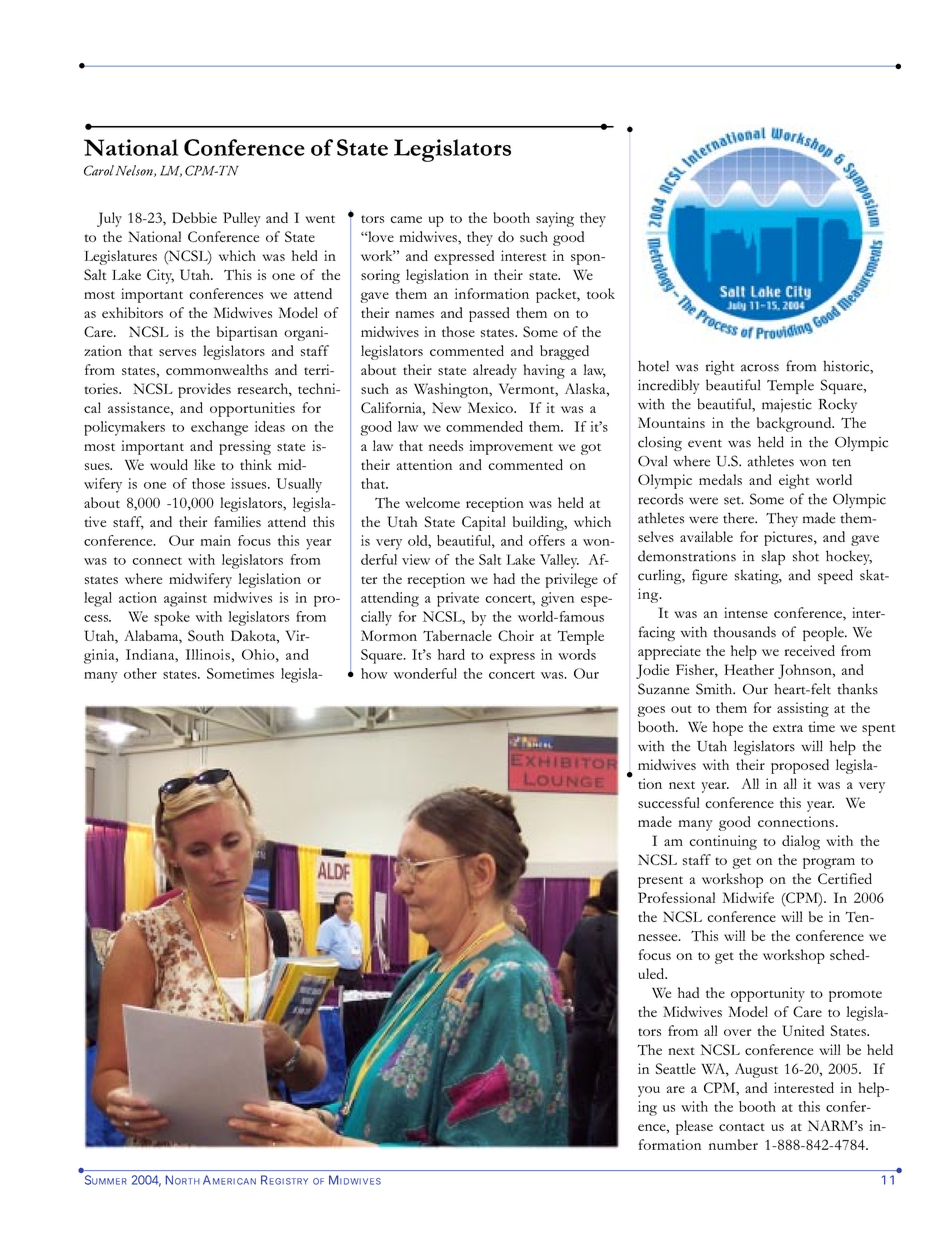 The height and width of the image is (1233, 952). I want to click on Debbie, so click(194, 217).
